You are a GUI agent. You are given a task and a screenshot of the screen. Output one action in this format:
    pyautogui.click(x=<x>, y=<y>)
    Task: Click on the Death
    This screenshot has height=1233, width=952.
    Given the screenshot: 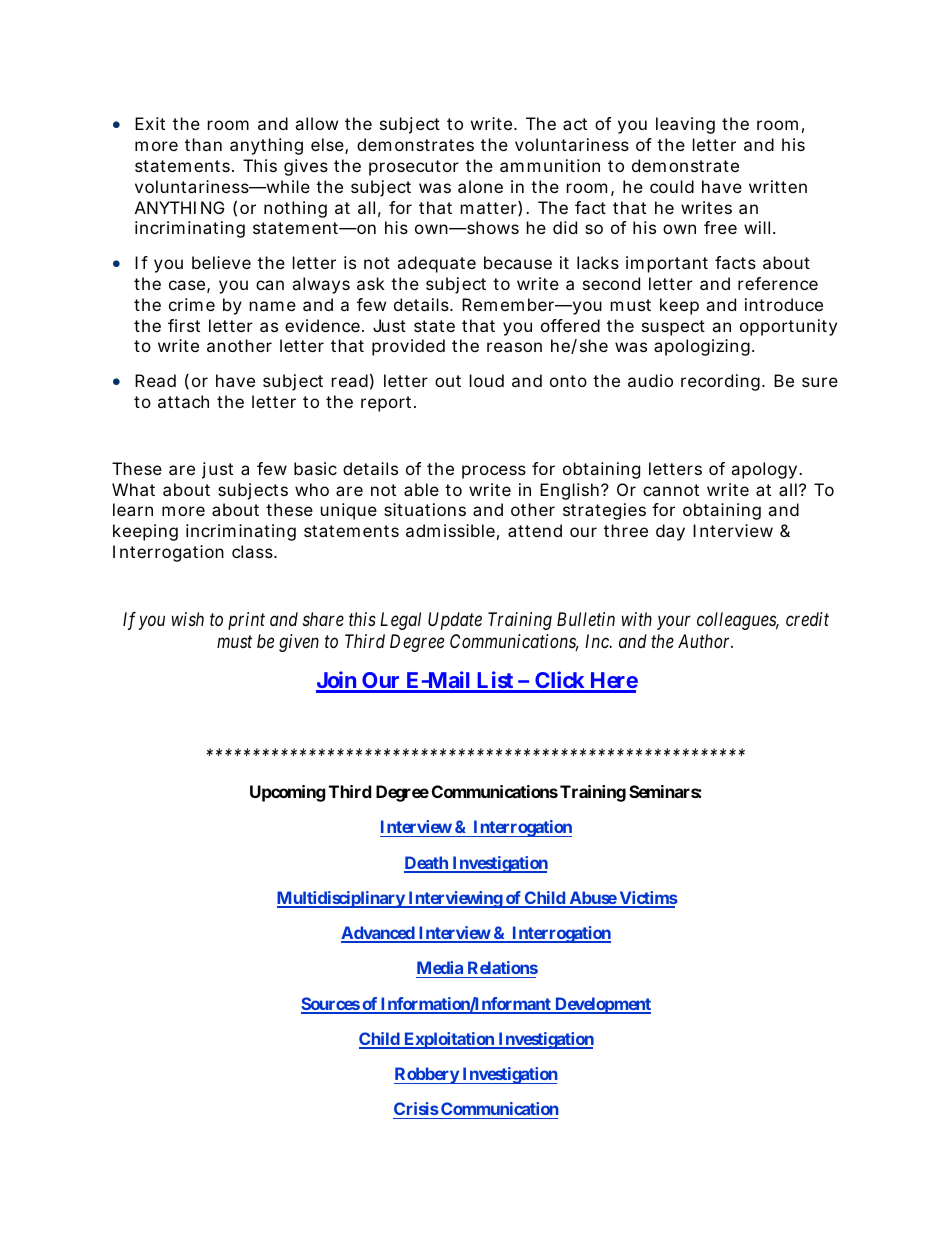 What is the action you would take?
    pyautogui.click(x=427, y=864)
